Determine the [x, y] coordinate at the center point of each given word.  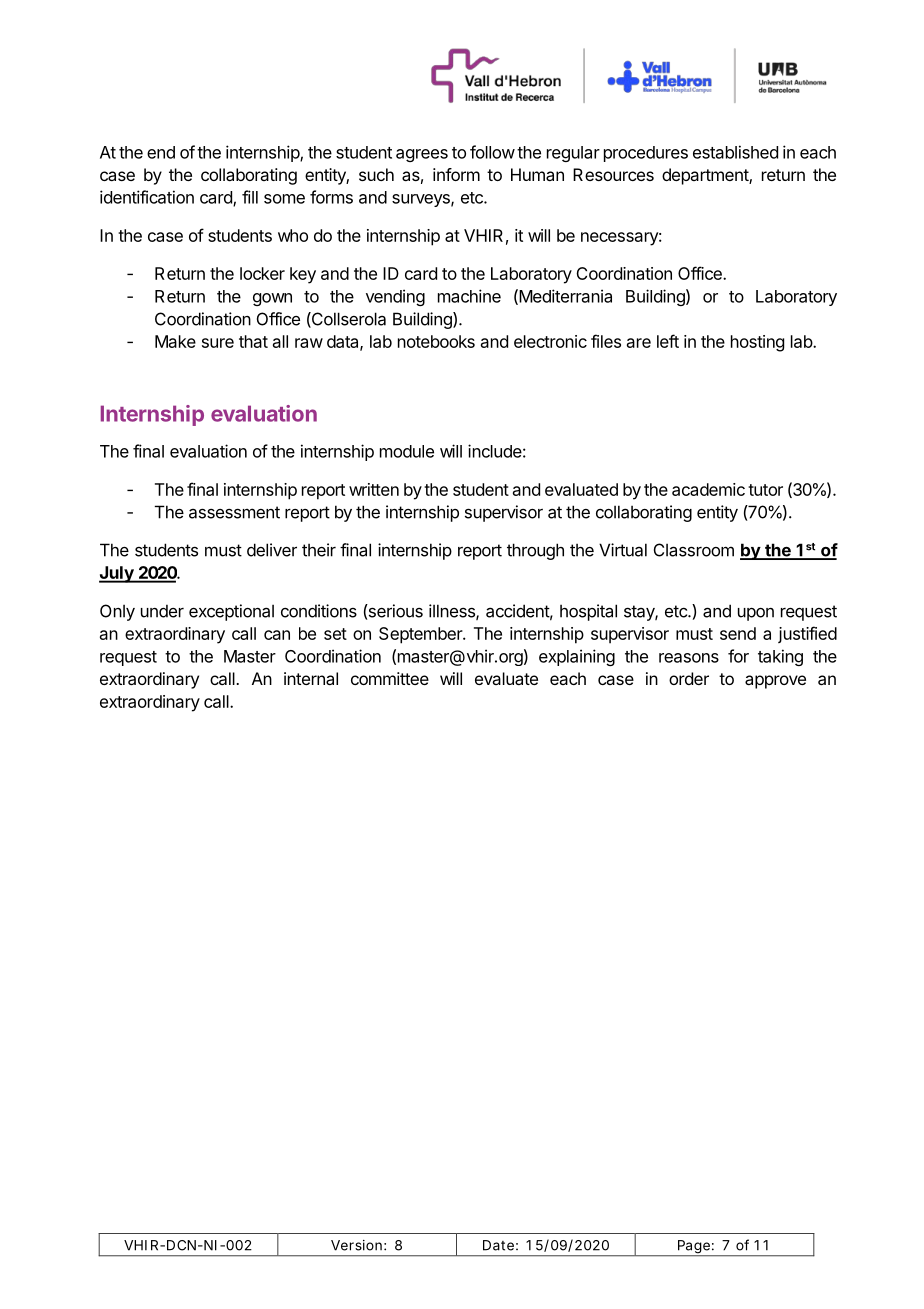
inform [456, 174]
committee [390, 678]
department [706, 176]
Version [356, 1245]
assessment [234, 512]
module [407, 451]
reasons [689, 658]
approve [775, 682]
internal [311, 678]
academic [708, 489]
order [689, 678]
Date [498, 1245]
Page [694, 1248]
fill [250, 197]
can [277, 635]
